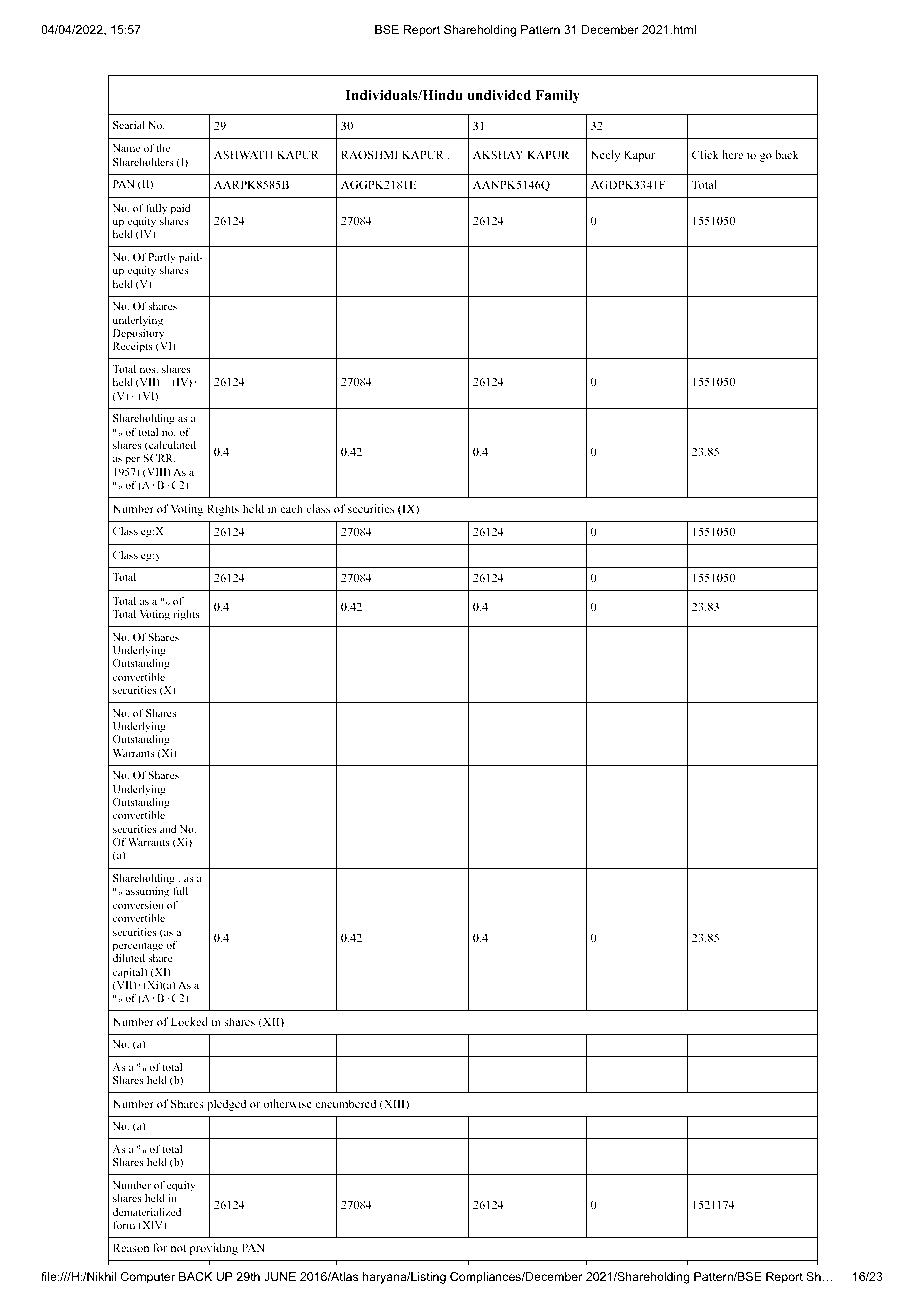 Image resolution: width=924 pixels, height=1308 pixels. I want to click on each, so click(291, 508).
